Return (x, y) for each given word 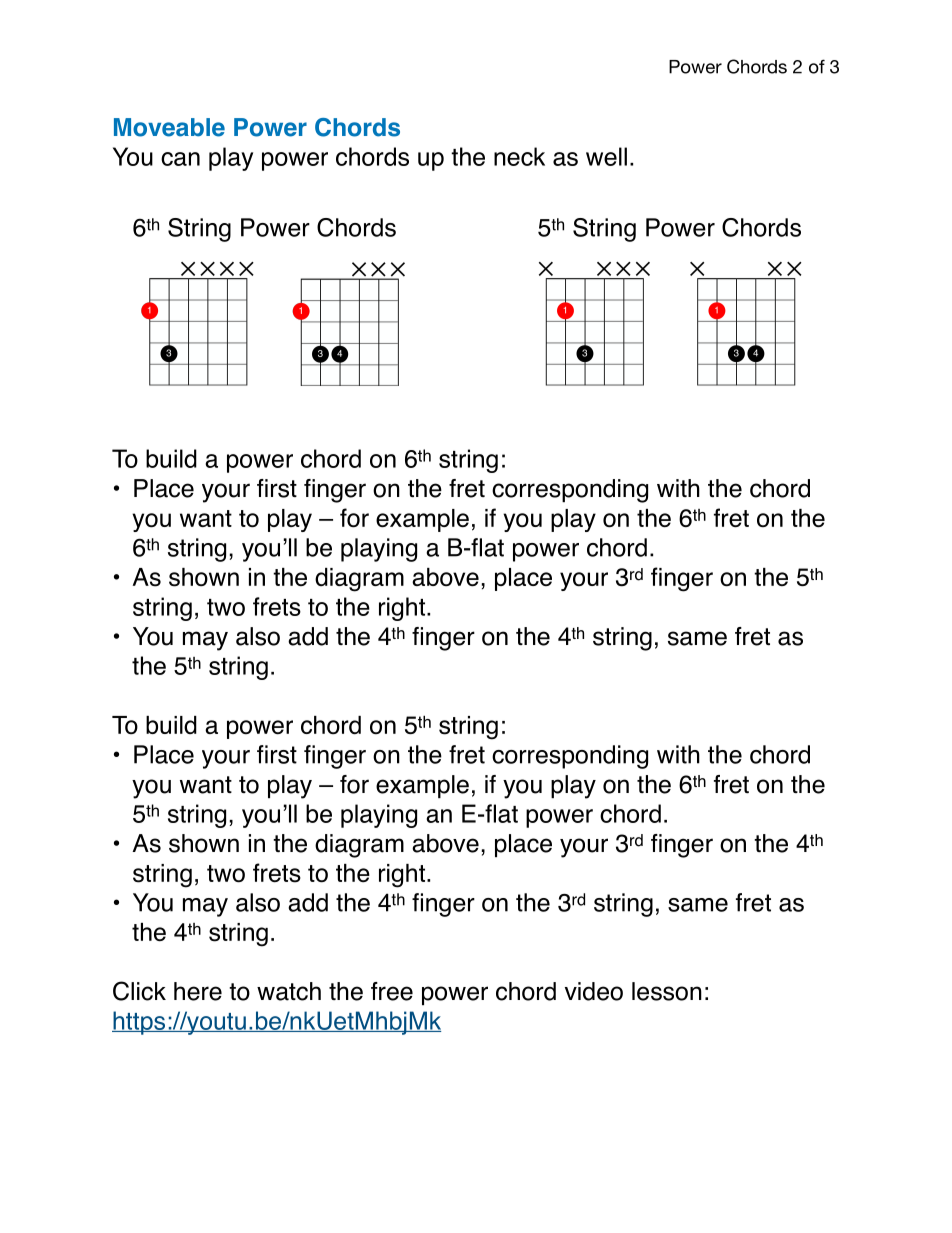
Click (139, 991)
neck (519, 156)
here (198, 991)
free (392, 991)
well (606, 156)
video (594, 991)
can (180, 159)
